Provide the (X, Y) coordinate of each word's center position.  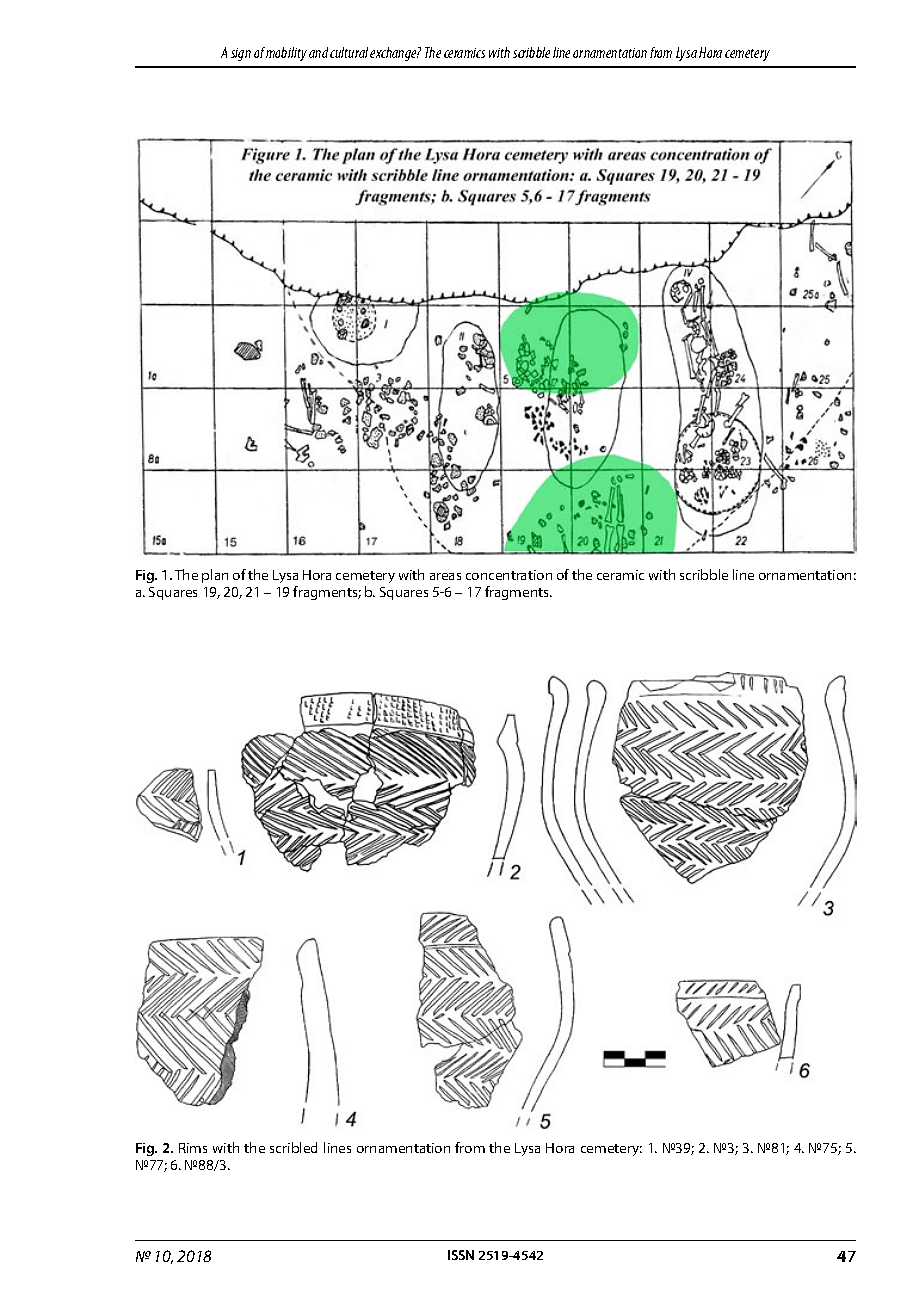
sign (241, 54)
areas (445, 576)
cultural (349, 52)
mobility (286, 54)
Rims (193, 1148)
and (318, 52)
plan (215, 576)
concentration (509, 575)
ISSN (461, 1255)
